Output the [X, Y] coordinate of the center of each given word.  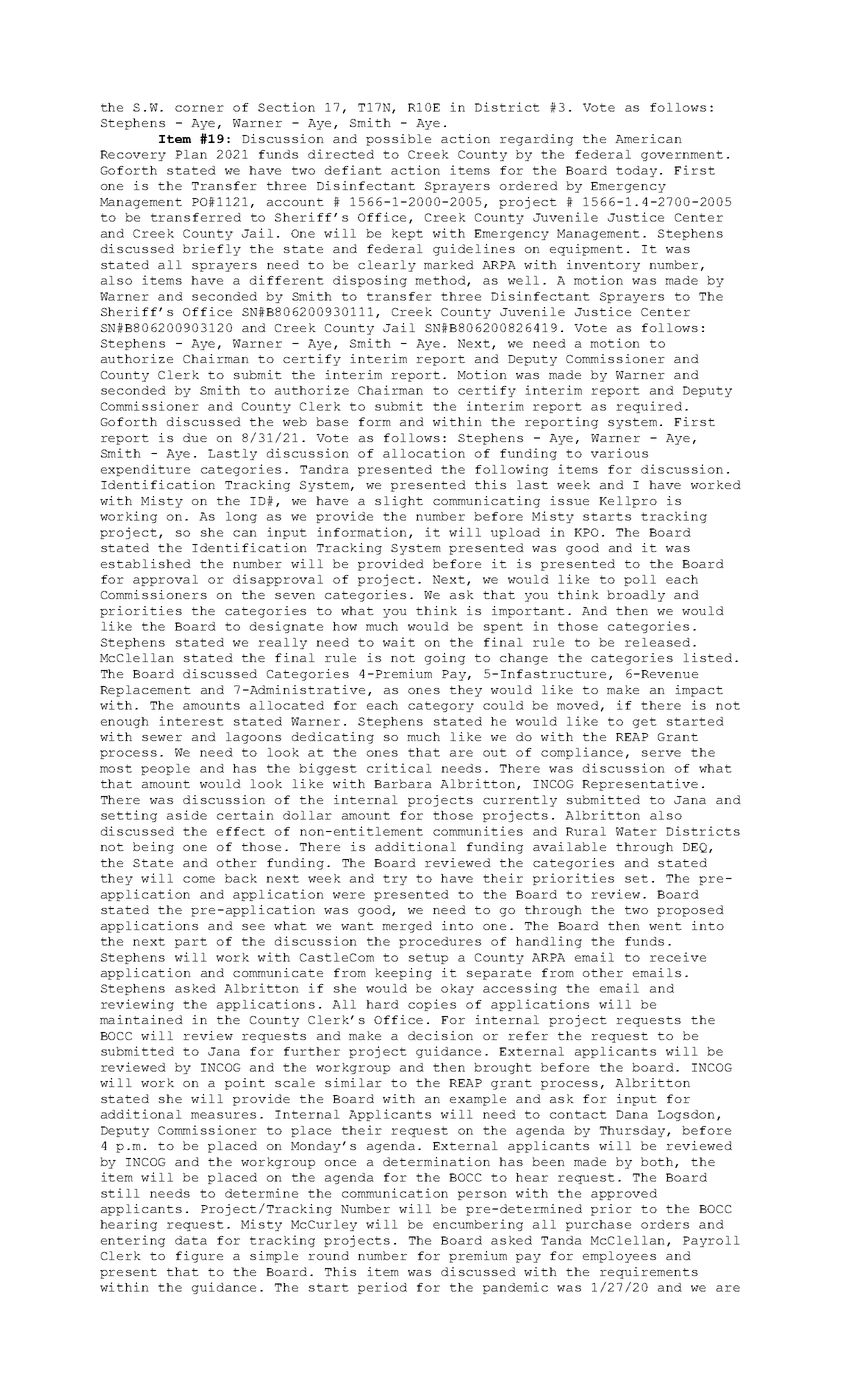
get [645, 722]
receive [678, 957]
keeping [403, 974]
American [648, 138]
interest [191, 721]
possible [398, 140]
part [191, 942]
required [649, 407]
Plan [191, 154]
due [195, 437]
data [191, 1240]
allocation [424, 453]
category [441, 706]
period [382, 1288]
